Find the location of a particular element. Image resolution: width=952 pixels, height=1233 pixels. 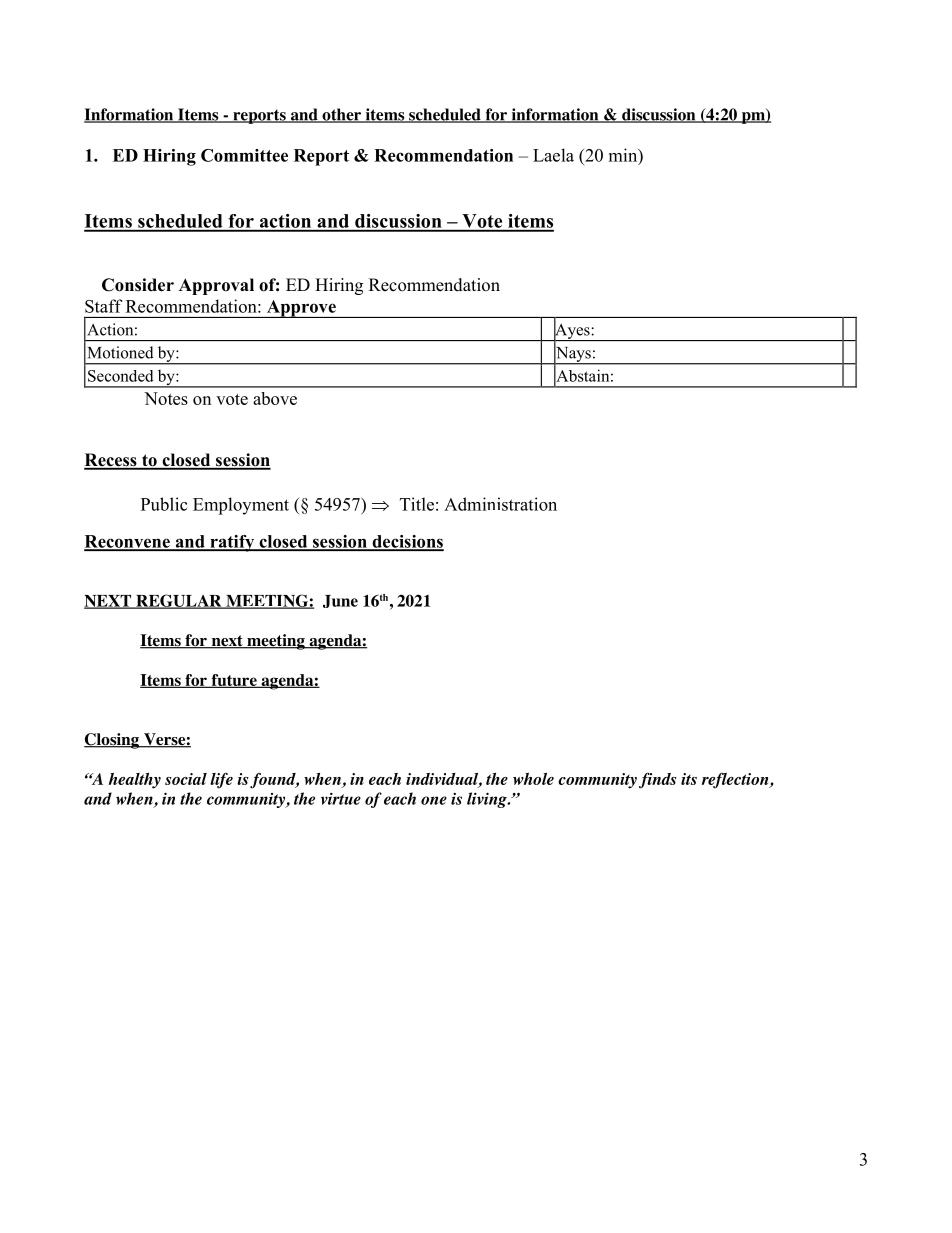

Approve is located at coordinates (301, 309).
